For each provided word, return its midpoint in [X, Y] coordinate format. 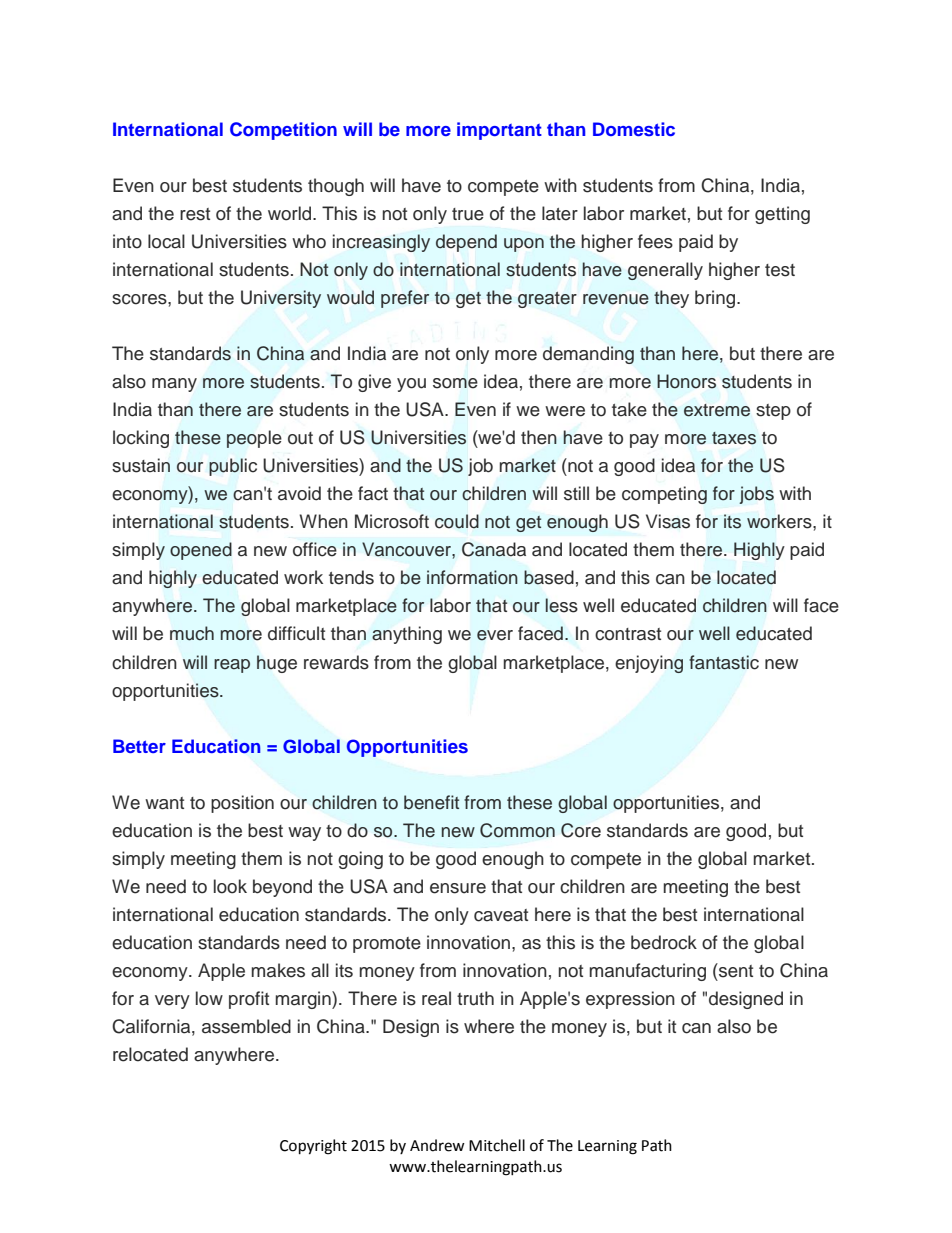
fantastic [724, 662]
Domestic [634, 129]
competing [664, 495]
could [457, 521]
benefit [431, 802]
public [233, 467]
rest [195, 214]
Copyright [313, 1147]
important [499, 131]
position [242, 804]
